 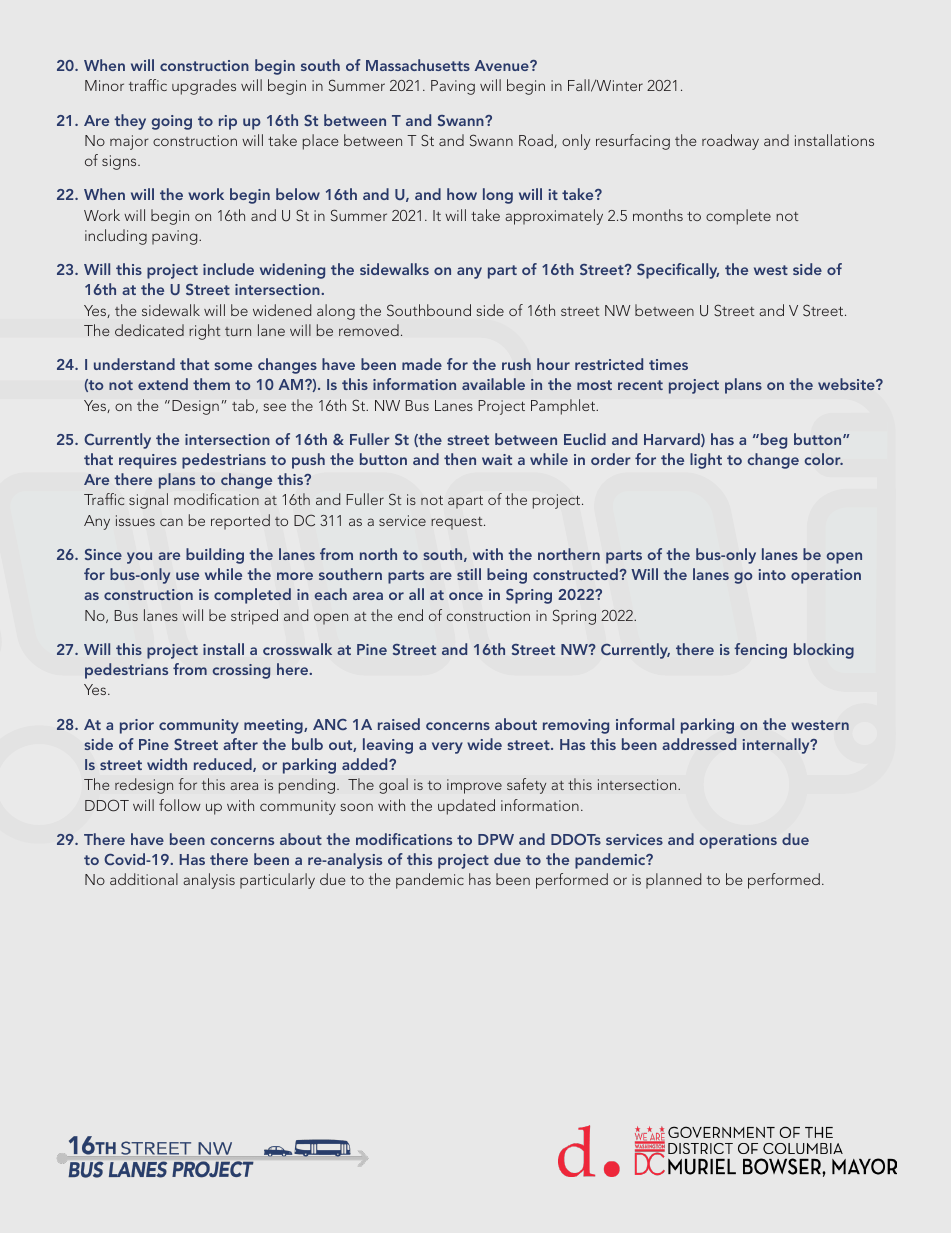 I want to click on requires, so click(x=148, y=461).
